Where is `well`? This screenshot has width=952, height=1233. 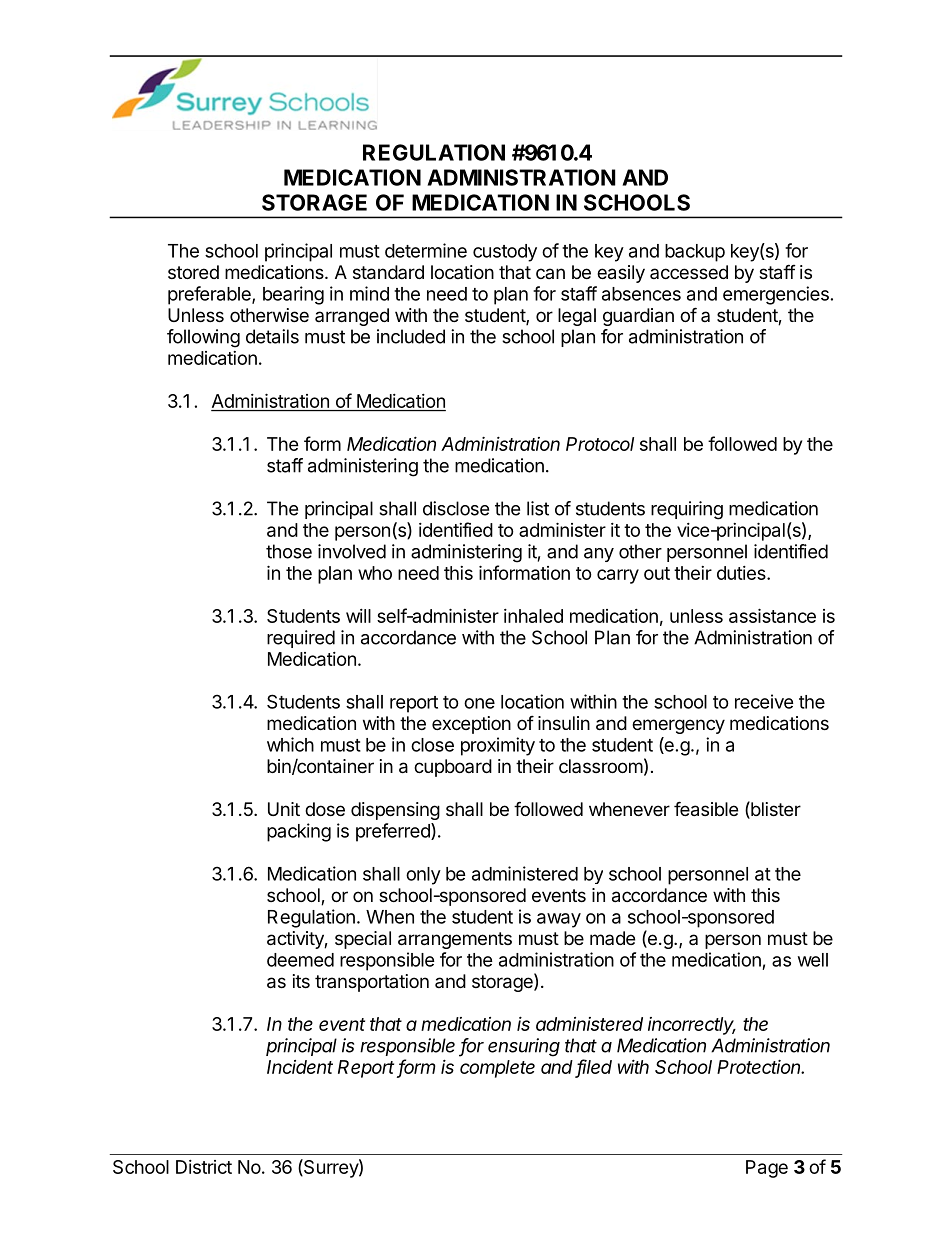 well is located at coordinates (813, 960).
